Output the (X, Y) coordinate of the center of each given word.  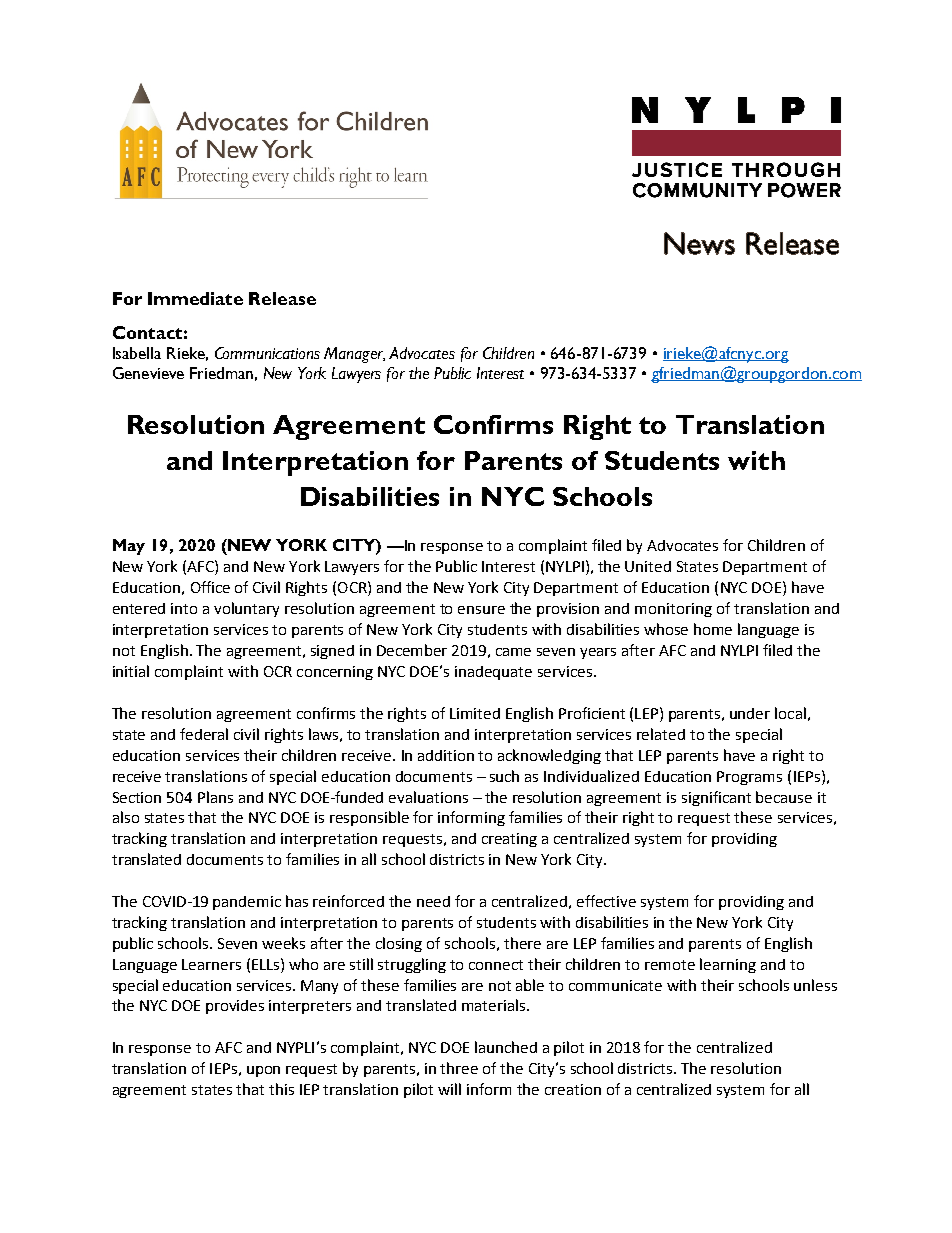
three (459, 1068)
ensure (481, 610)
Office (210, 587)
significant (716, 798)
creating (509, 840)
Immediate (195, 298)
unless (815, 985)
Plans (215, 797)
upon (263, 1071)
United (648, 566)
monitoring (673, 610)
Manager (354, 355)
